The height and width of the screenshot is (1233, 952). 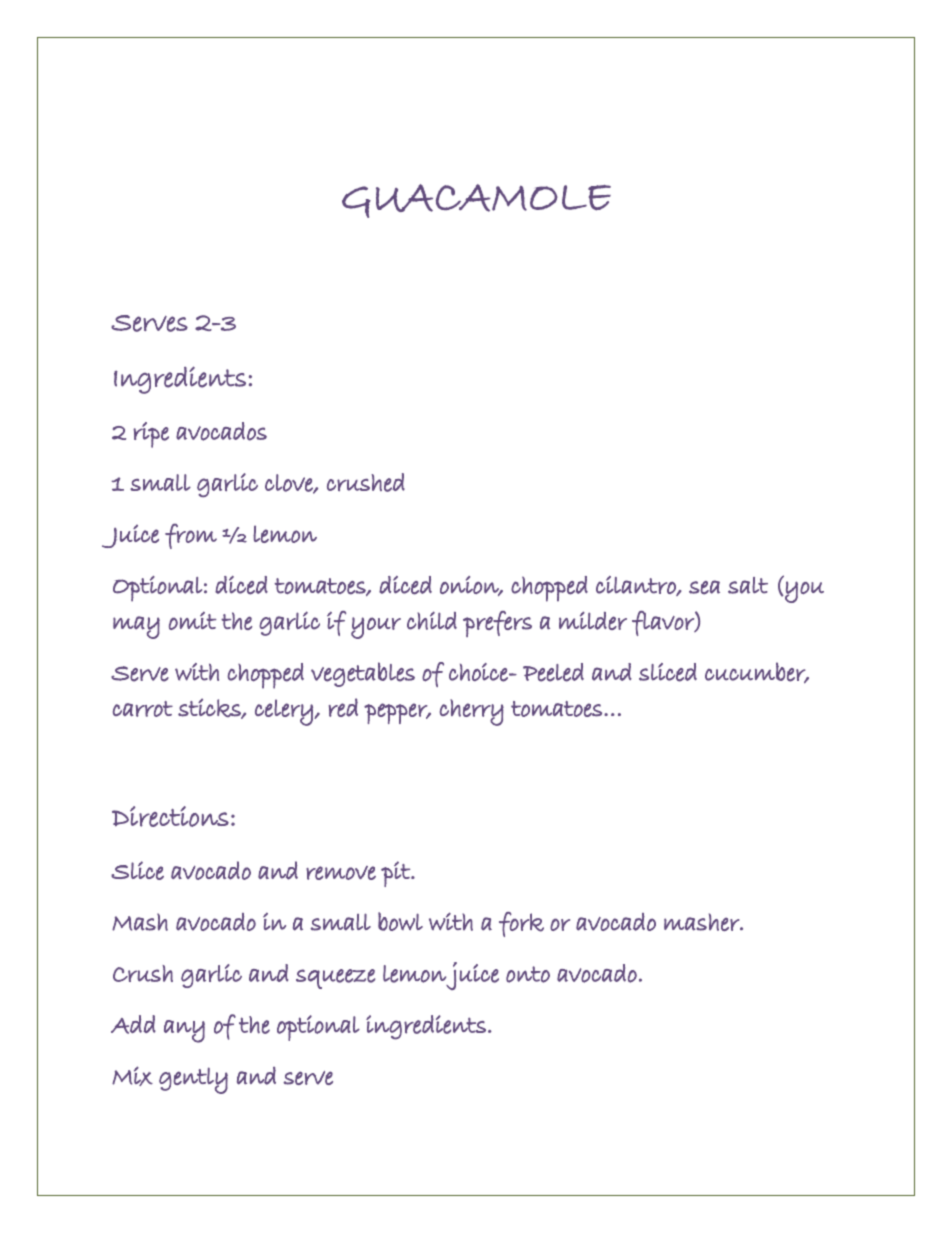 What do you see at coordinates (521, 924) in the screenshot?
I see `fork` at bounding box center [521, 924].
